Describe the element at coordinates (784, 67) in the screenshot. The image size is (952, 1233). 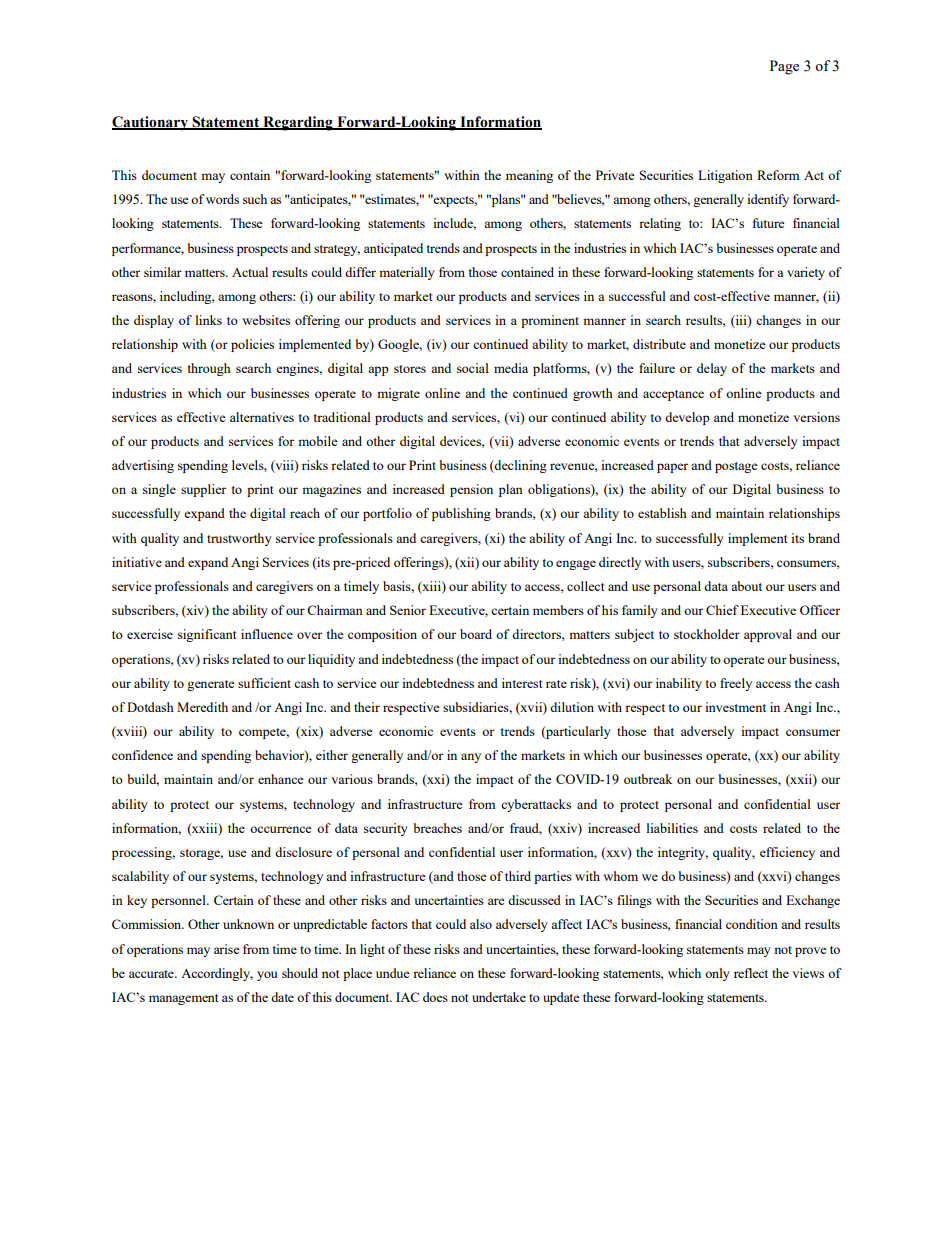
I see `Page` at that location.
